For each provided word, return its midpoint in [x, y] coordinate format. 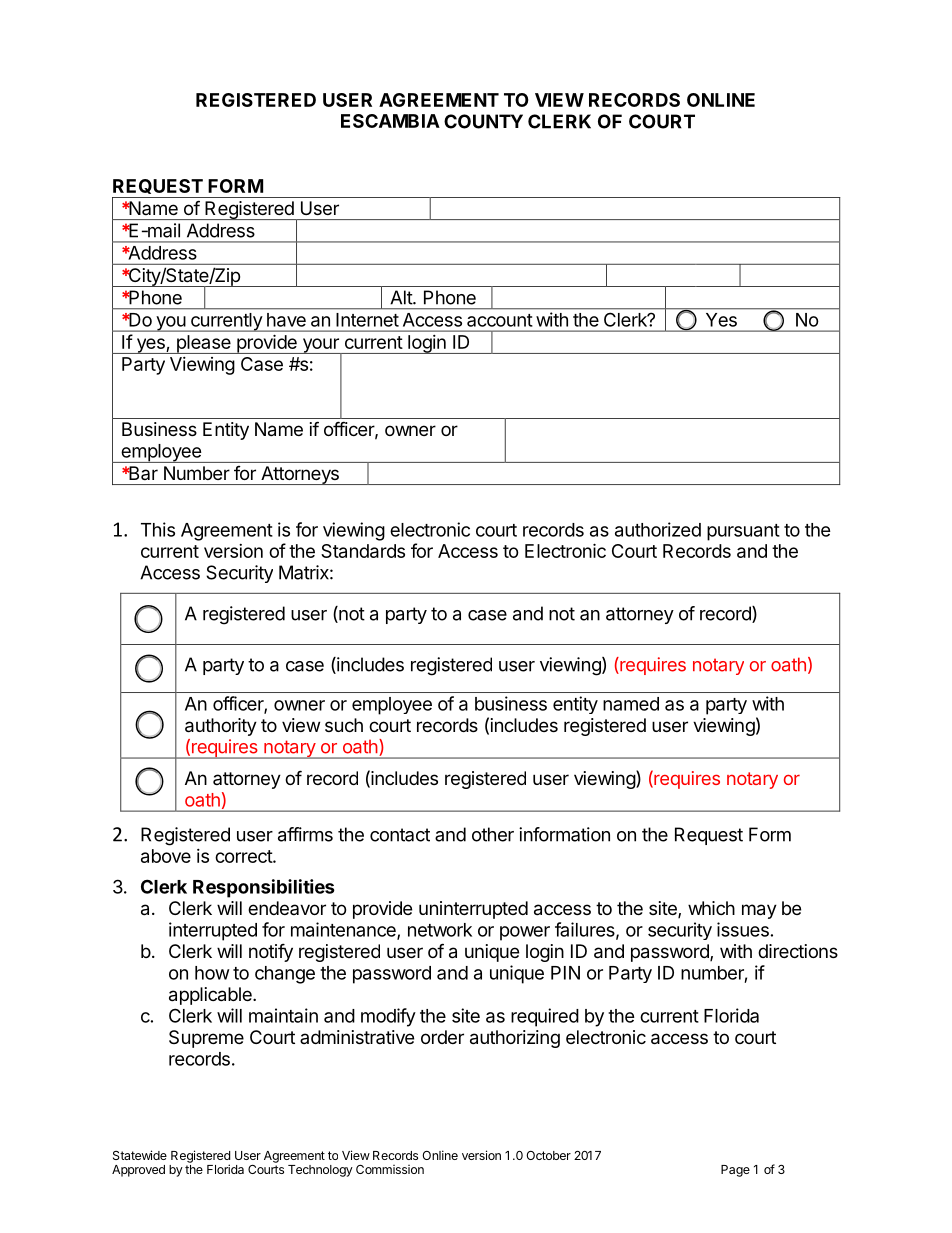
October [548, 1155]
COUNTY [483, 121]
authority [221, 727]
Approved [138, 1171]
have [286, 320]
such [344, 725]
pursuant [743, 532]
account [499, 320]
